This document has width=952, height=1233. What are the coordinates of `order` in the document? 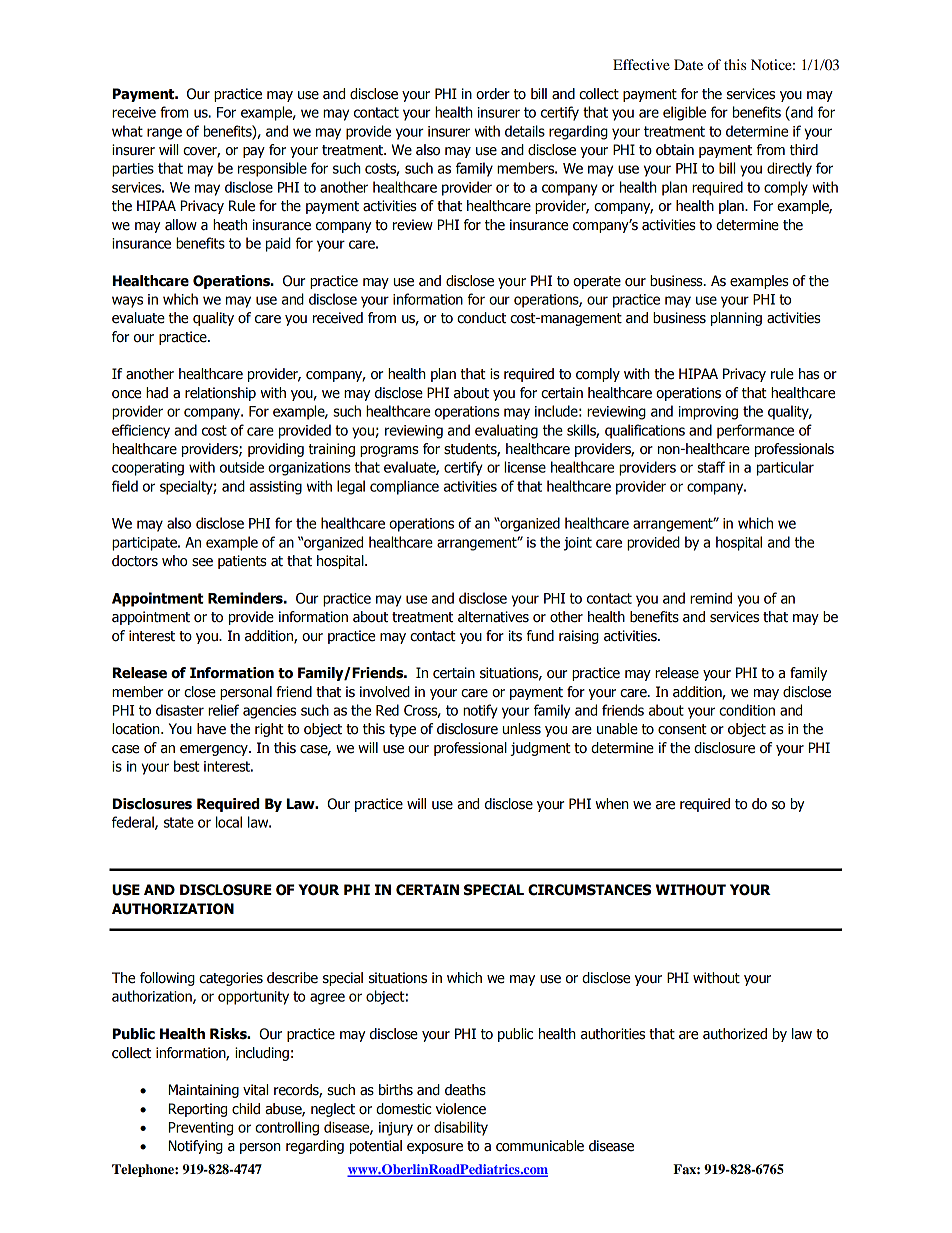 It's located at (493, 94).
